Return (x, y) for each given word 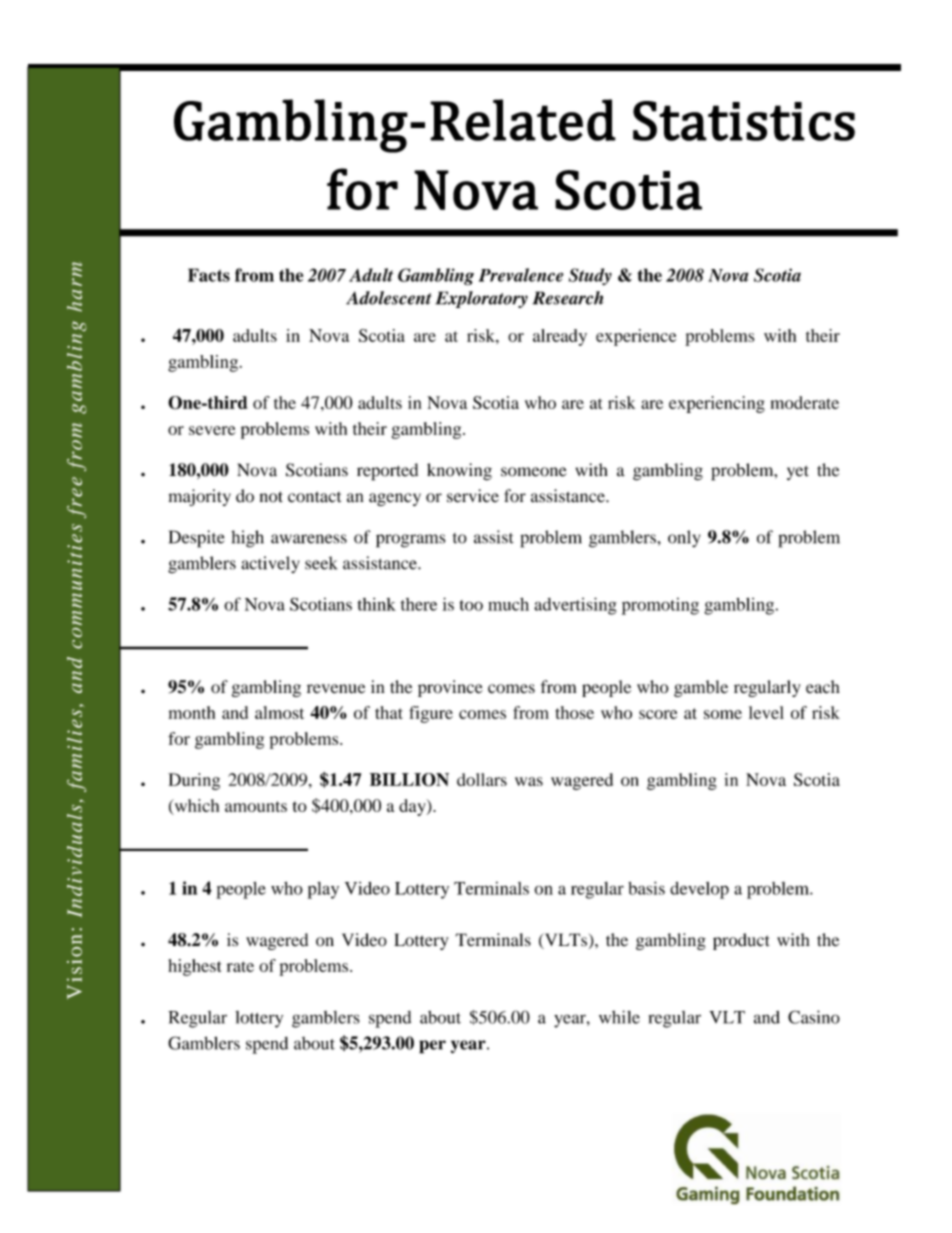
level (766, 712)
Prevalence (521, 275)
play (323, 890)
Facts (209, 275)
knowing (459, 472)
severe (212, 430)
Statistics (744, 121)
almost (279, 712)
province (450, 688)
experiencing (717, 404)
